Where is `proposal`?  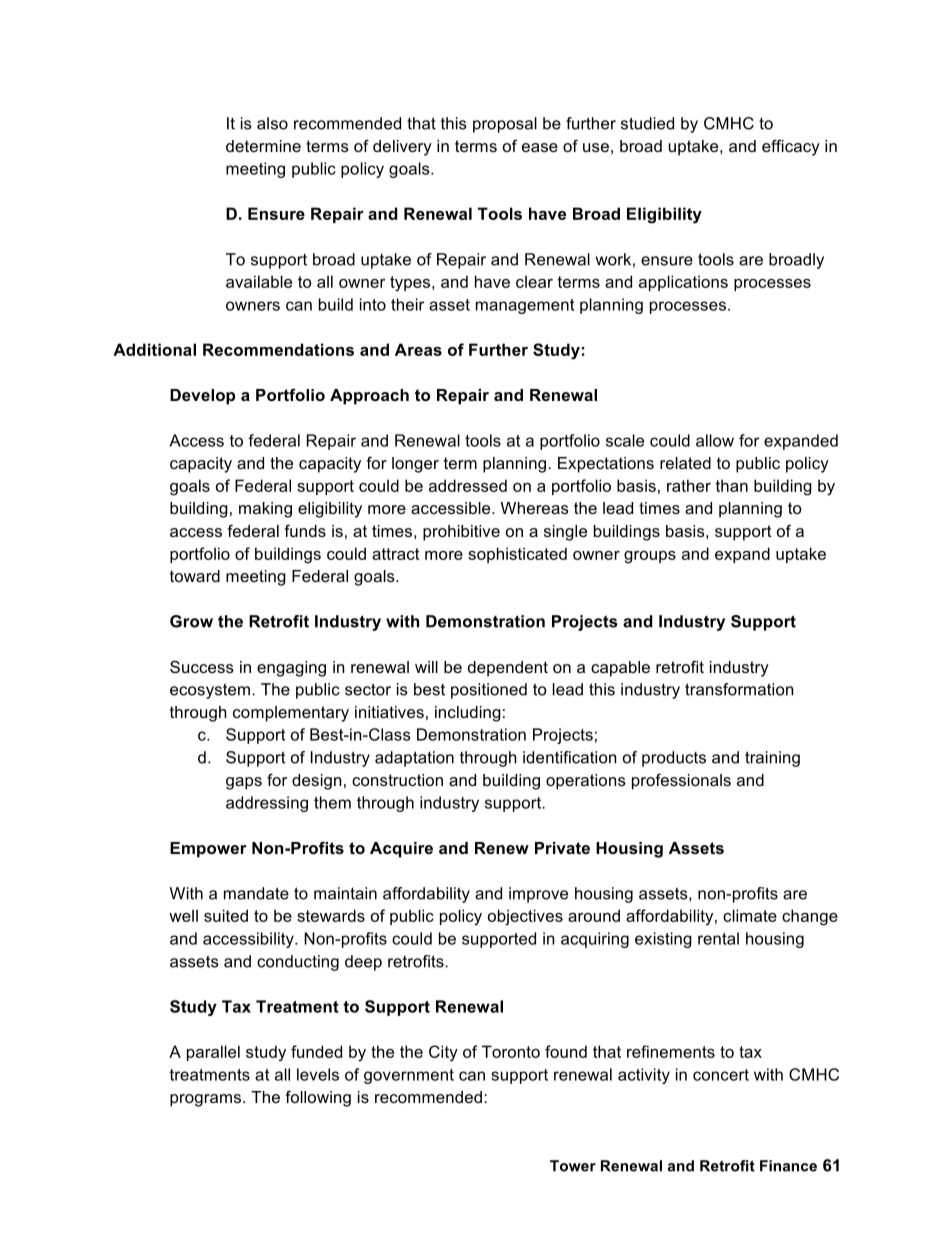
proposal is located at coordinates (505, 125).
